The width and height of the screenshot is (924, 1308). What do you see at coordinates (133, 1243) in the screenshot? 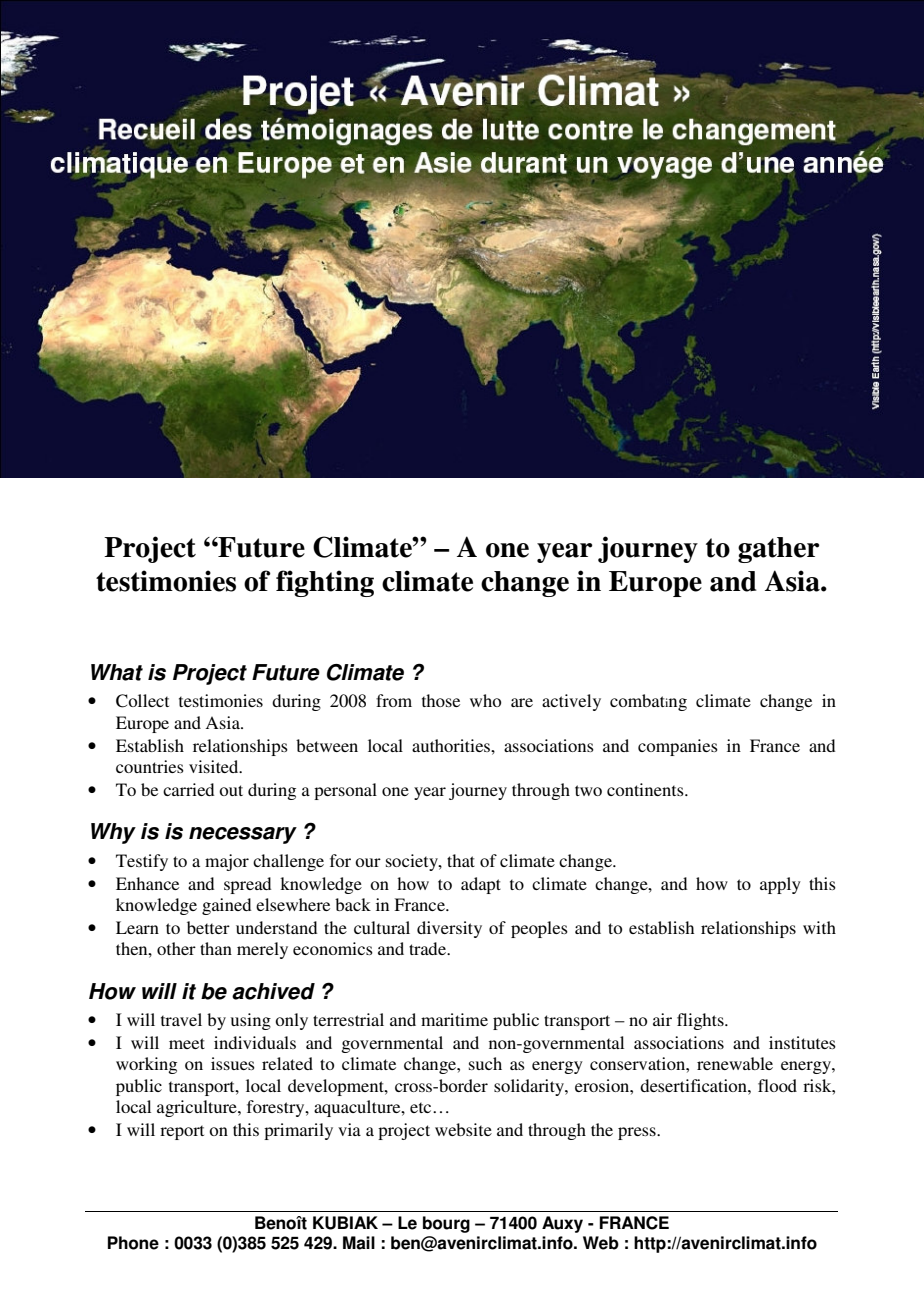
I see `Phone` at bounding box center [133, 1243].
